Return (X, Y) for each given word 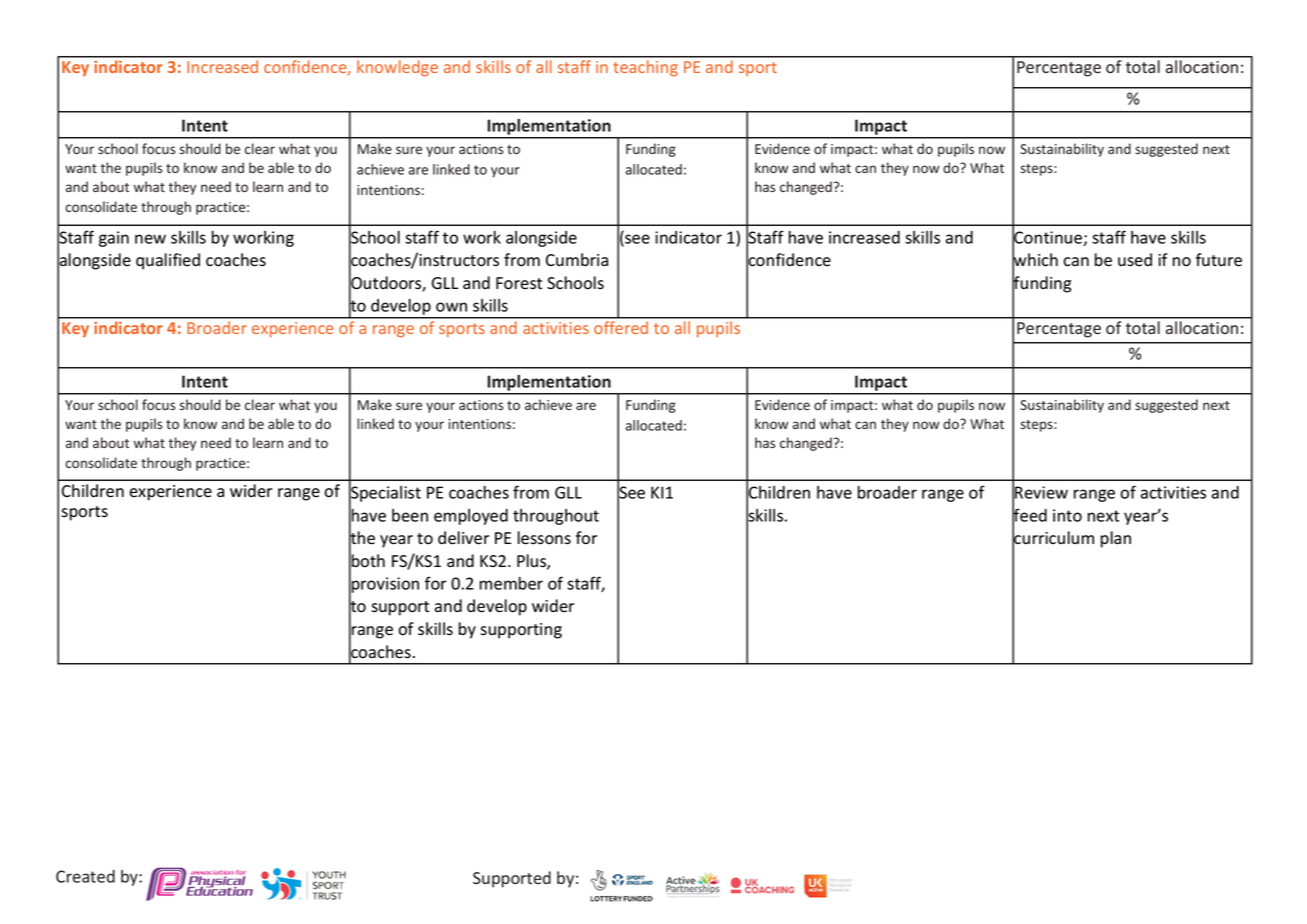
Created (85, 876)
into (1067, 515)
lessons (544, 538)
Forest (519, 283)
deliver (463, 538)
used (1135, 260)
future (1219, 260)
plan (1116, 539)
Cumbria (577, 260)
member (511, 583)
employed (471, 517)
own (451, 307)
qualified (168, 261)
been (410, 515)
